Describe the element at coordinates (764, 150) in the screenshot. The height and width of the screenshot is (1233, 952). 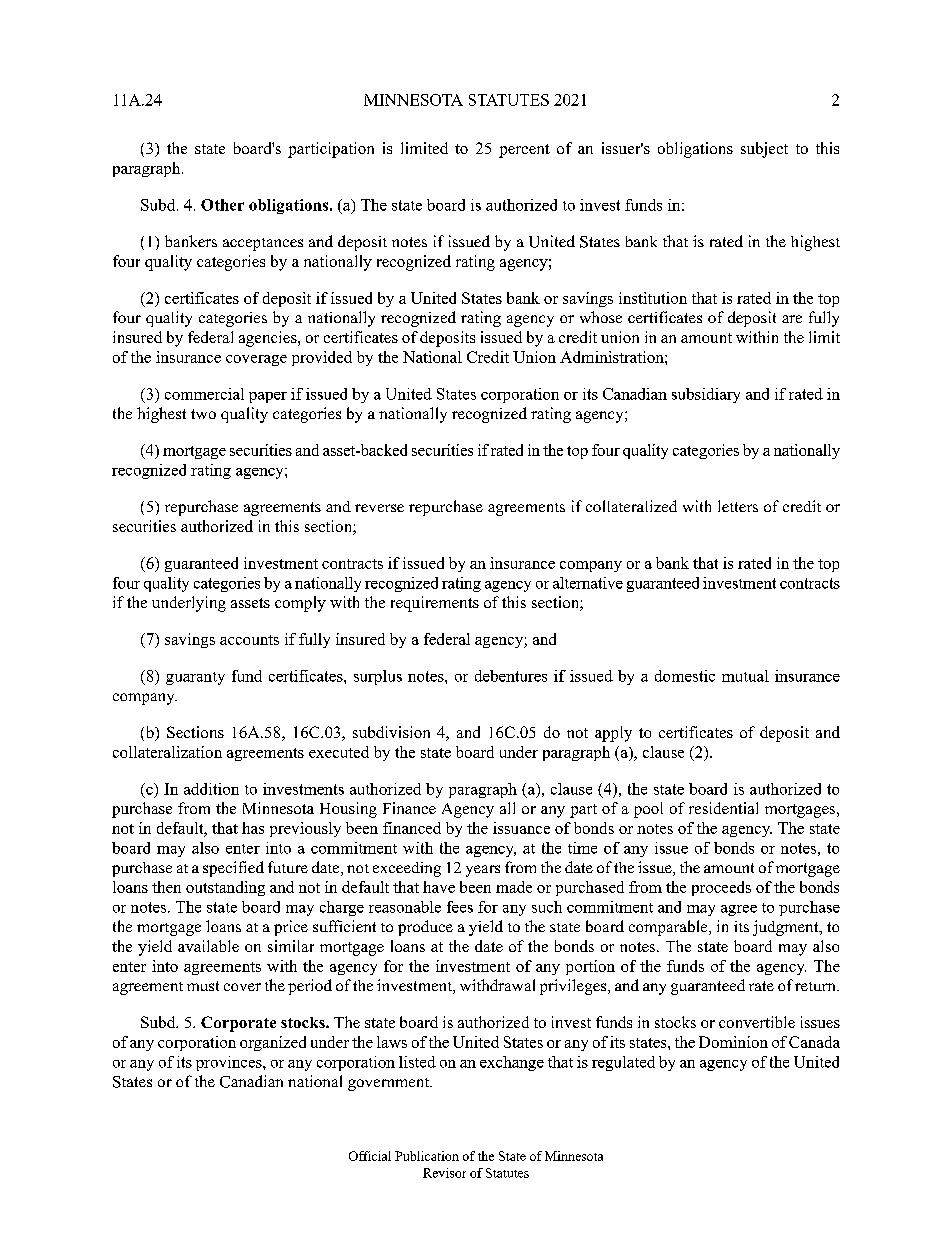
I see `subject` at that location.
